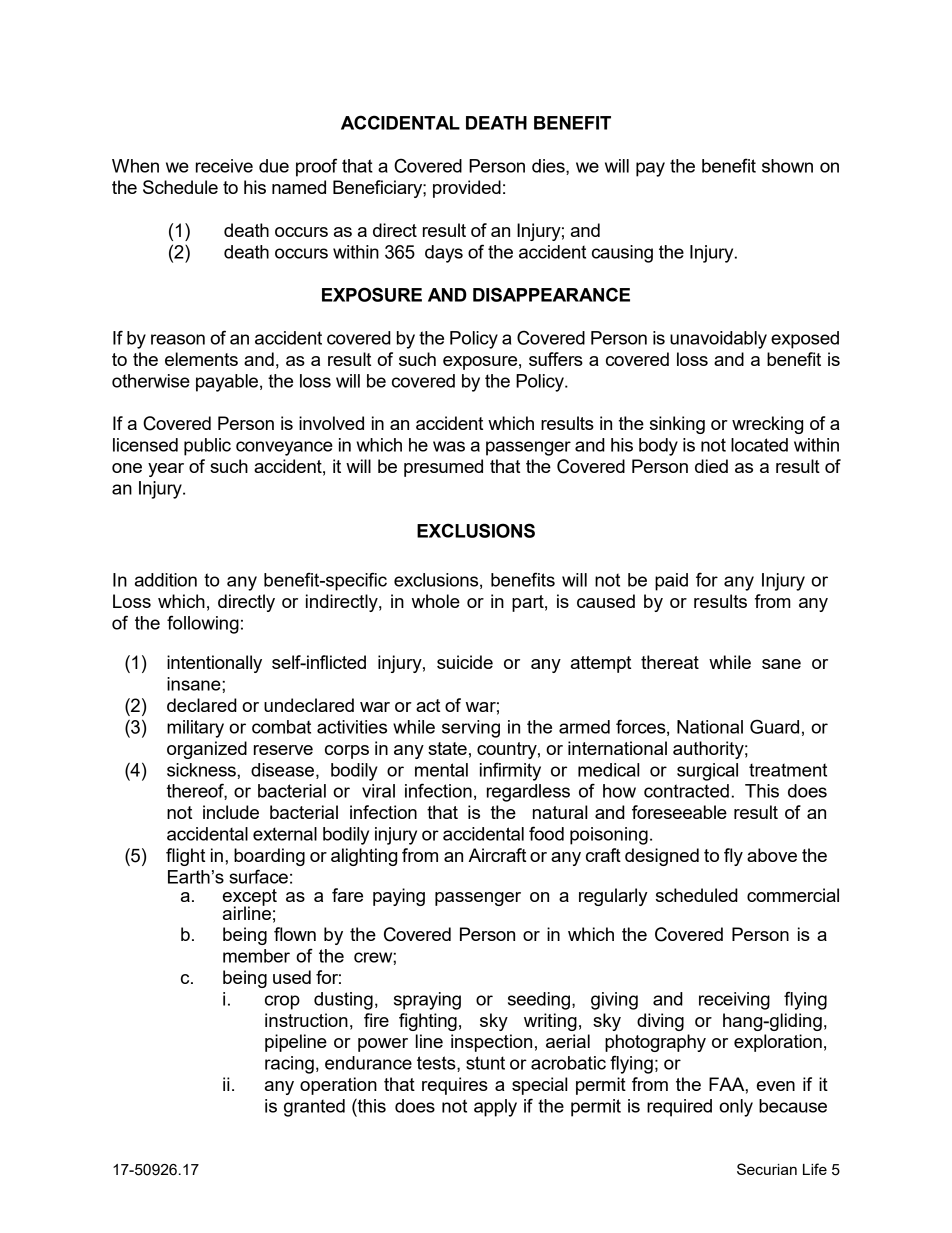 Image resolution: width=952 pixels, height=1233 pixels. What do you see at coordinates (166, 470) in the screenshot?
I see `year` at bounding box center [166, 470].
